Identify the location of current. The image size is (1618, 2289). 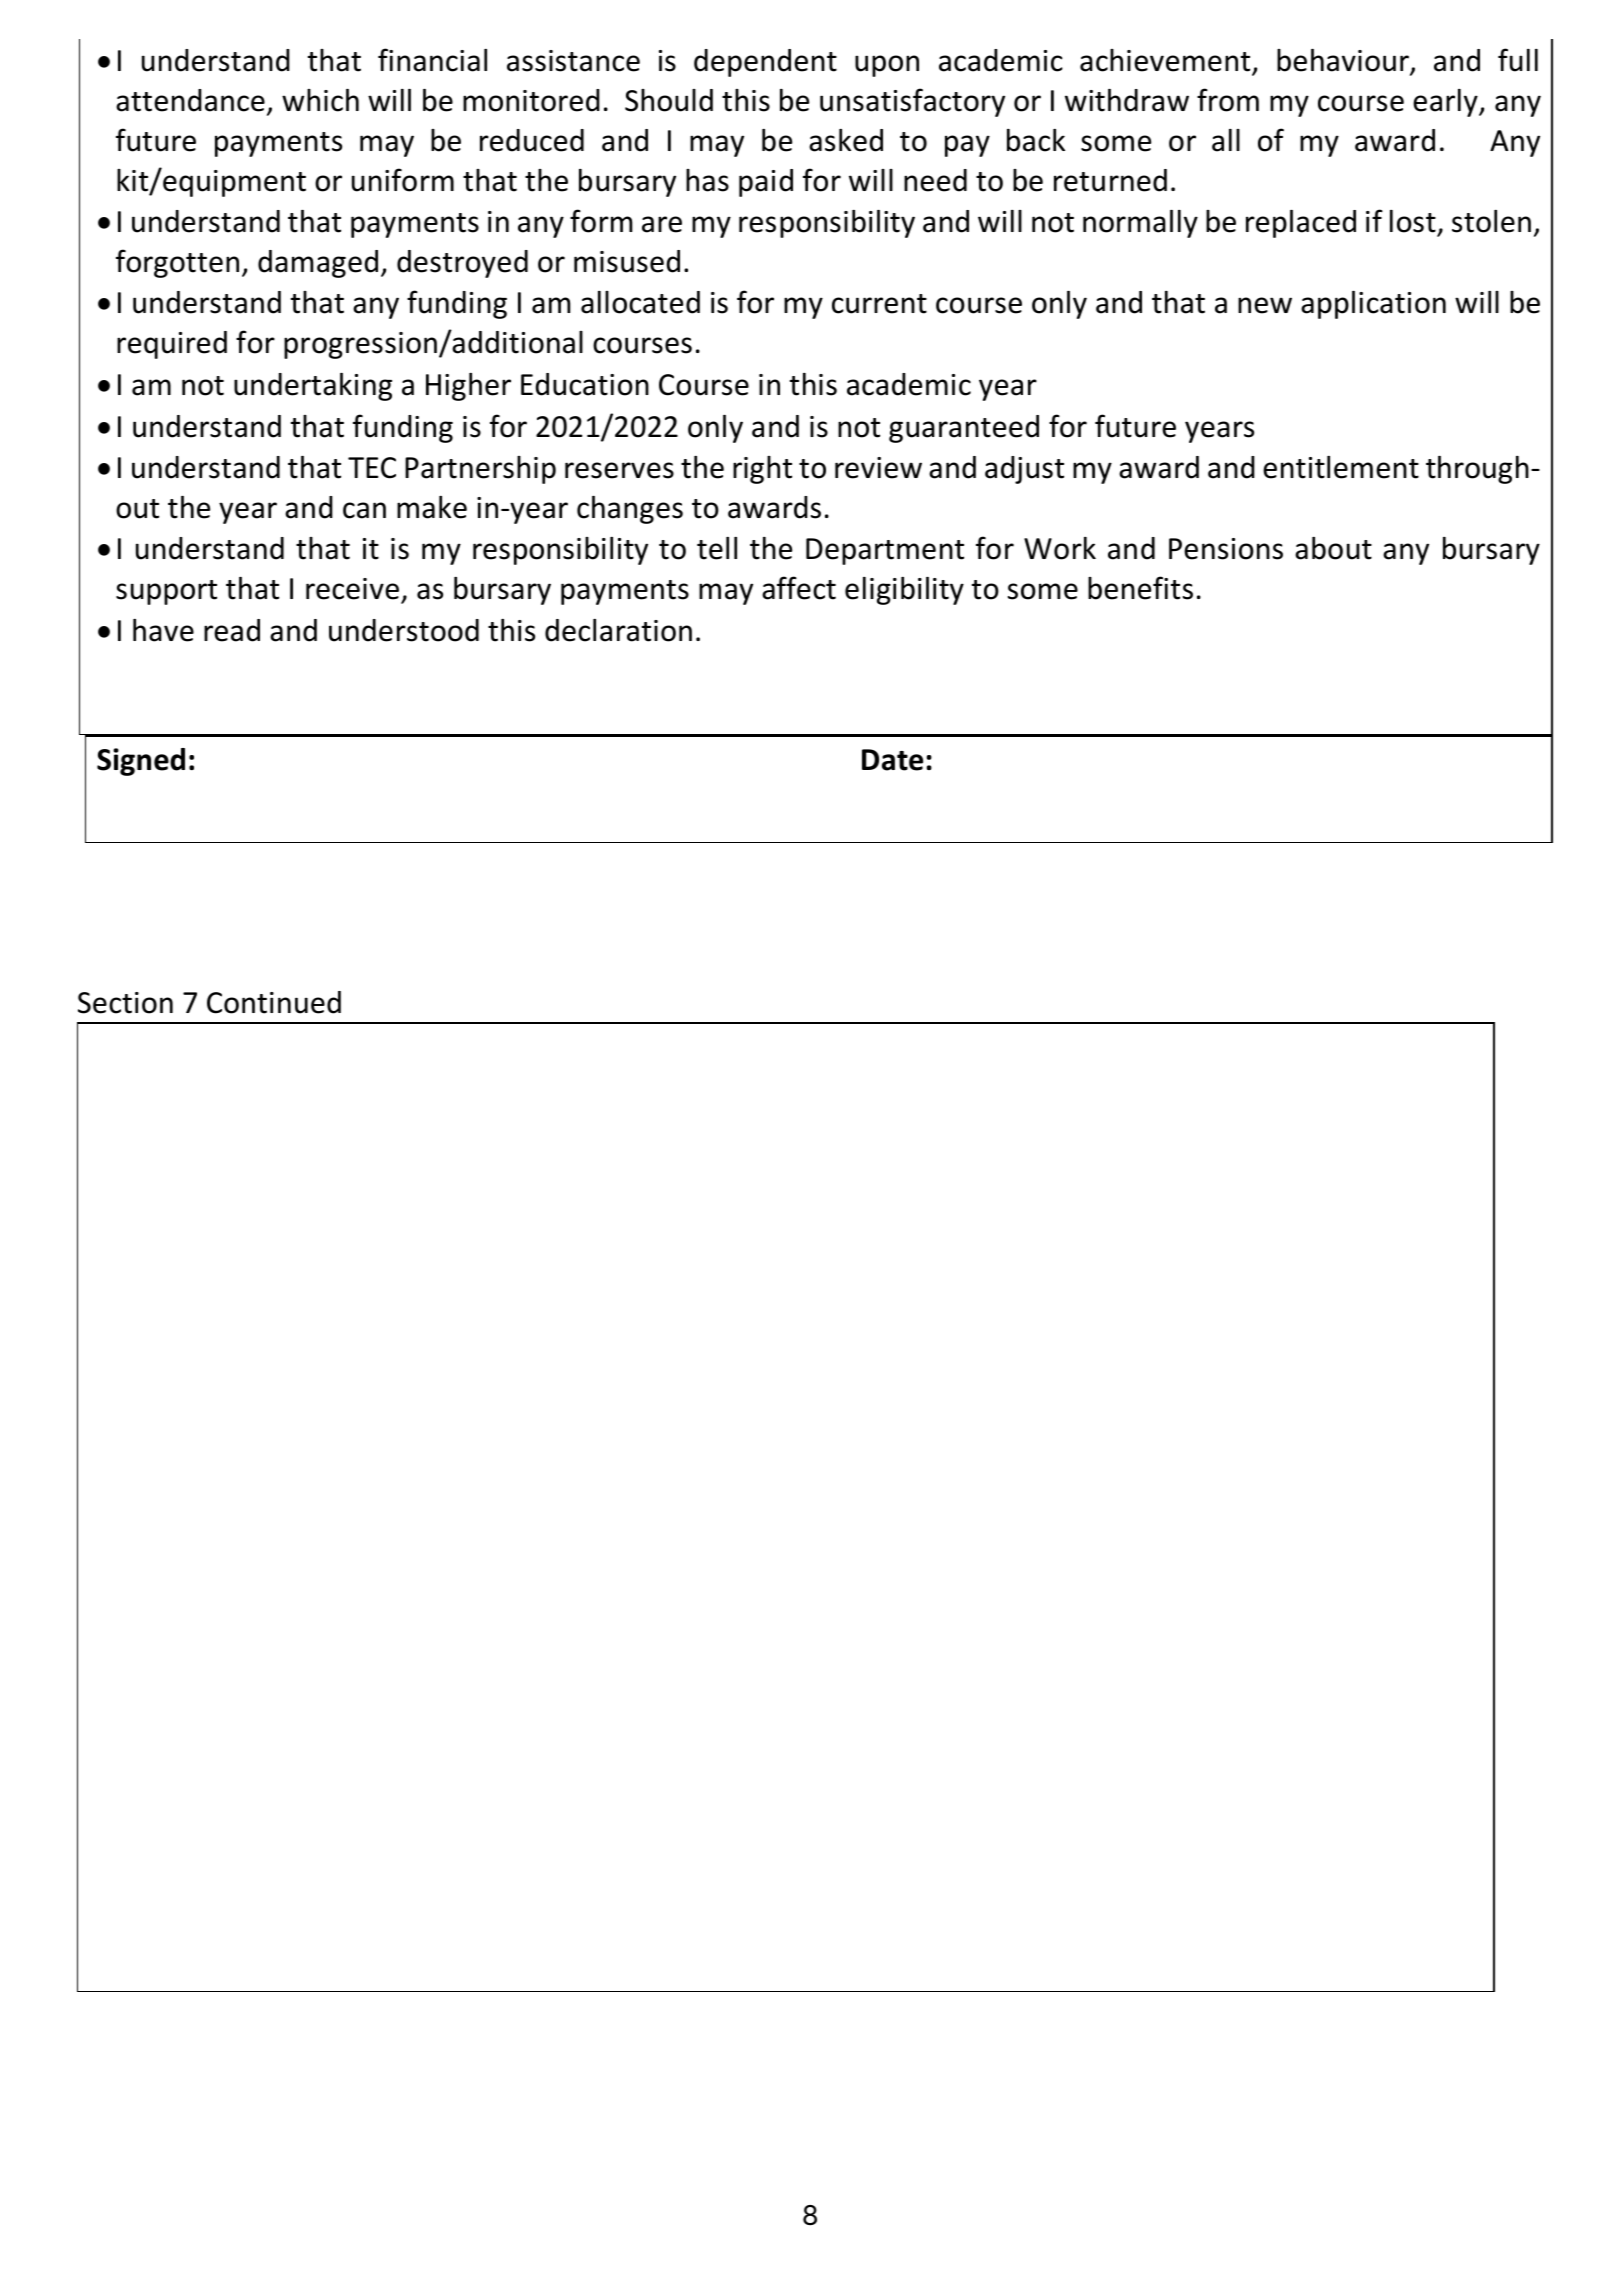
(879, 304).
